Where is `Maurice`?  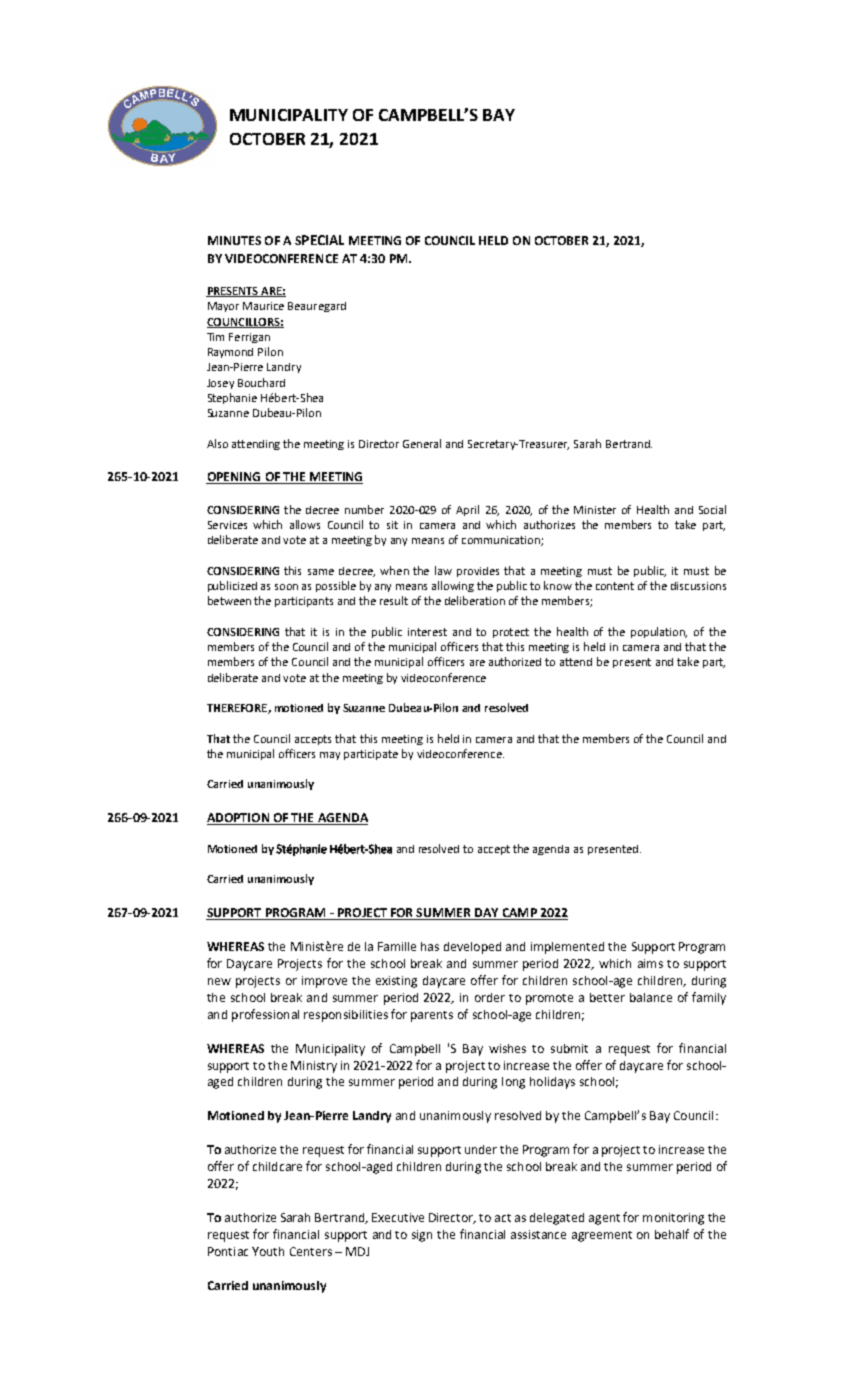
Maurice is located at coordinates (263, 306).
